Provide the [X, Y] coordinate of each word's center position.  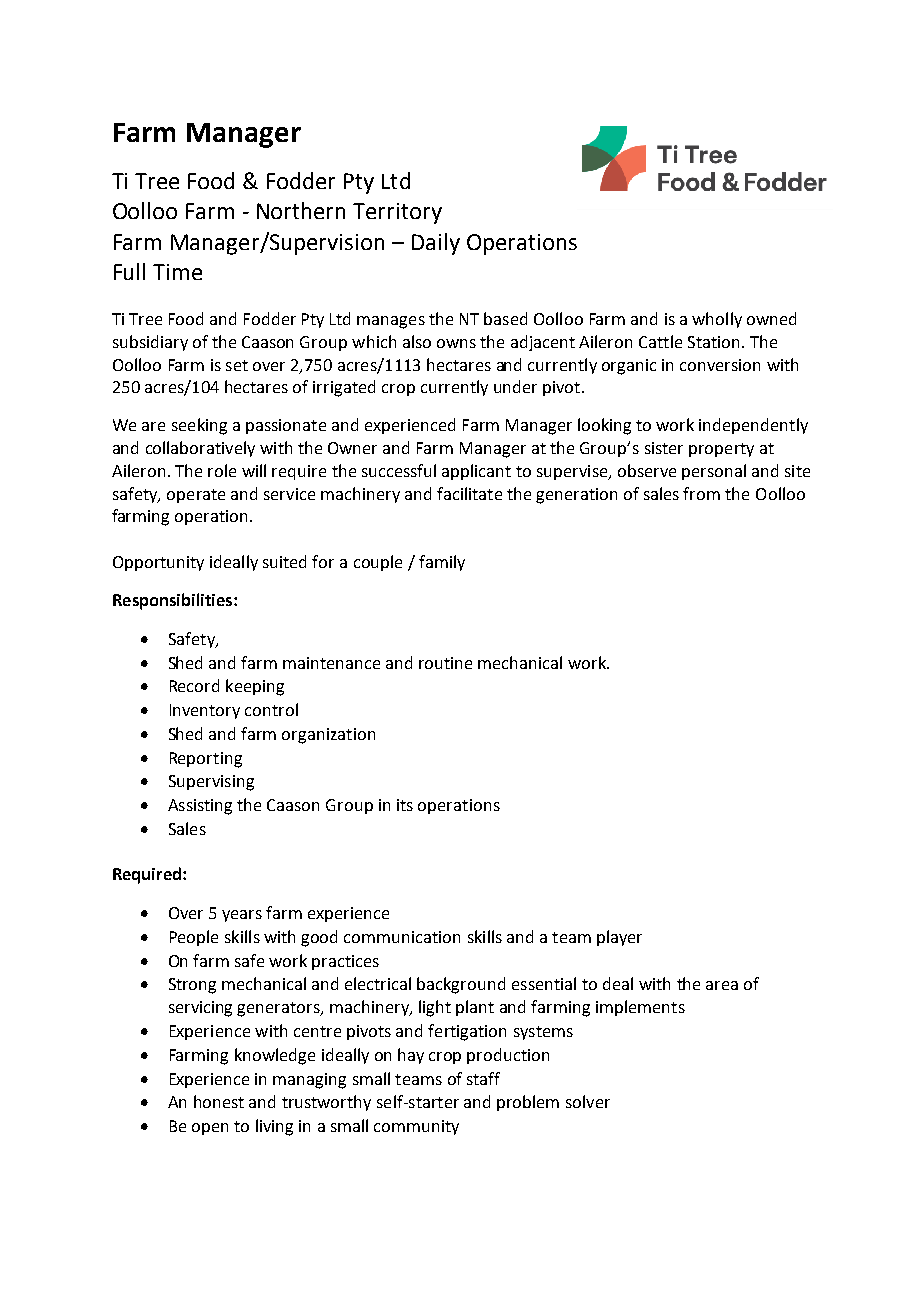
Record [194, 685]
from [701, 493]
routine [445, 663]
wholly [717, 320]
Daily [436, 244]
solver [588, 1101]
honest [219, 1101]
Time [177, 272]
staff [483, 1078]
